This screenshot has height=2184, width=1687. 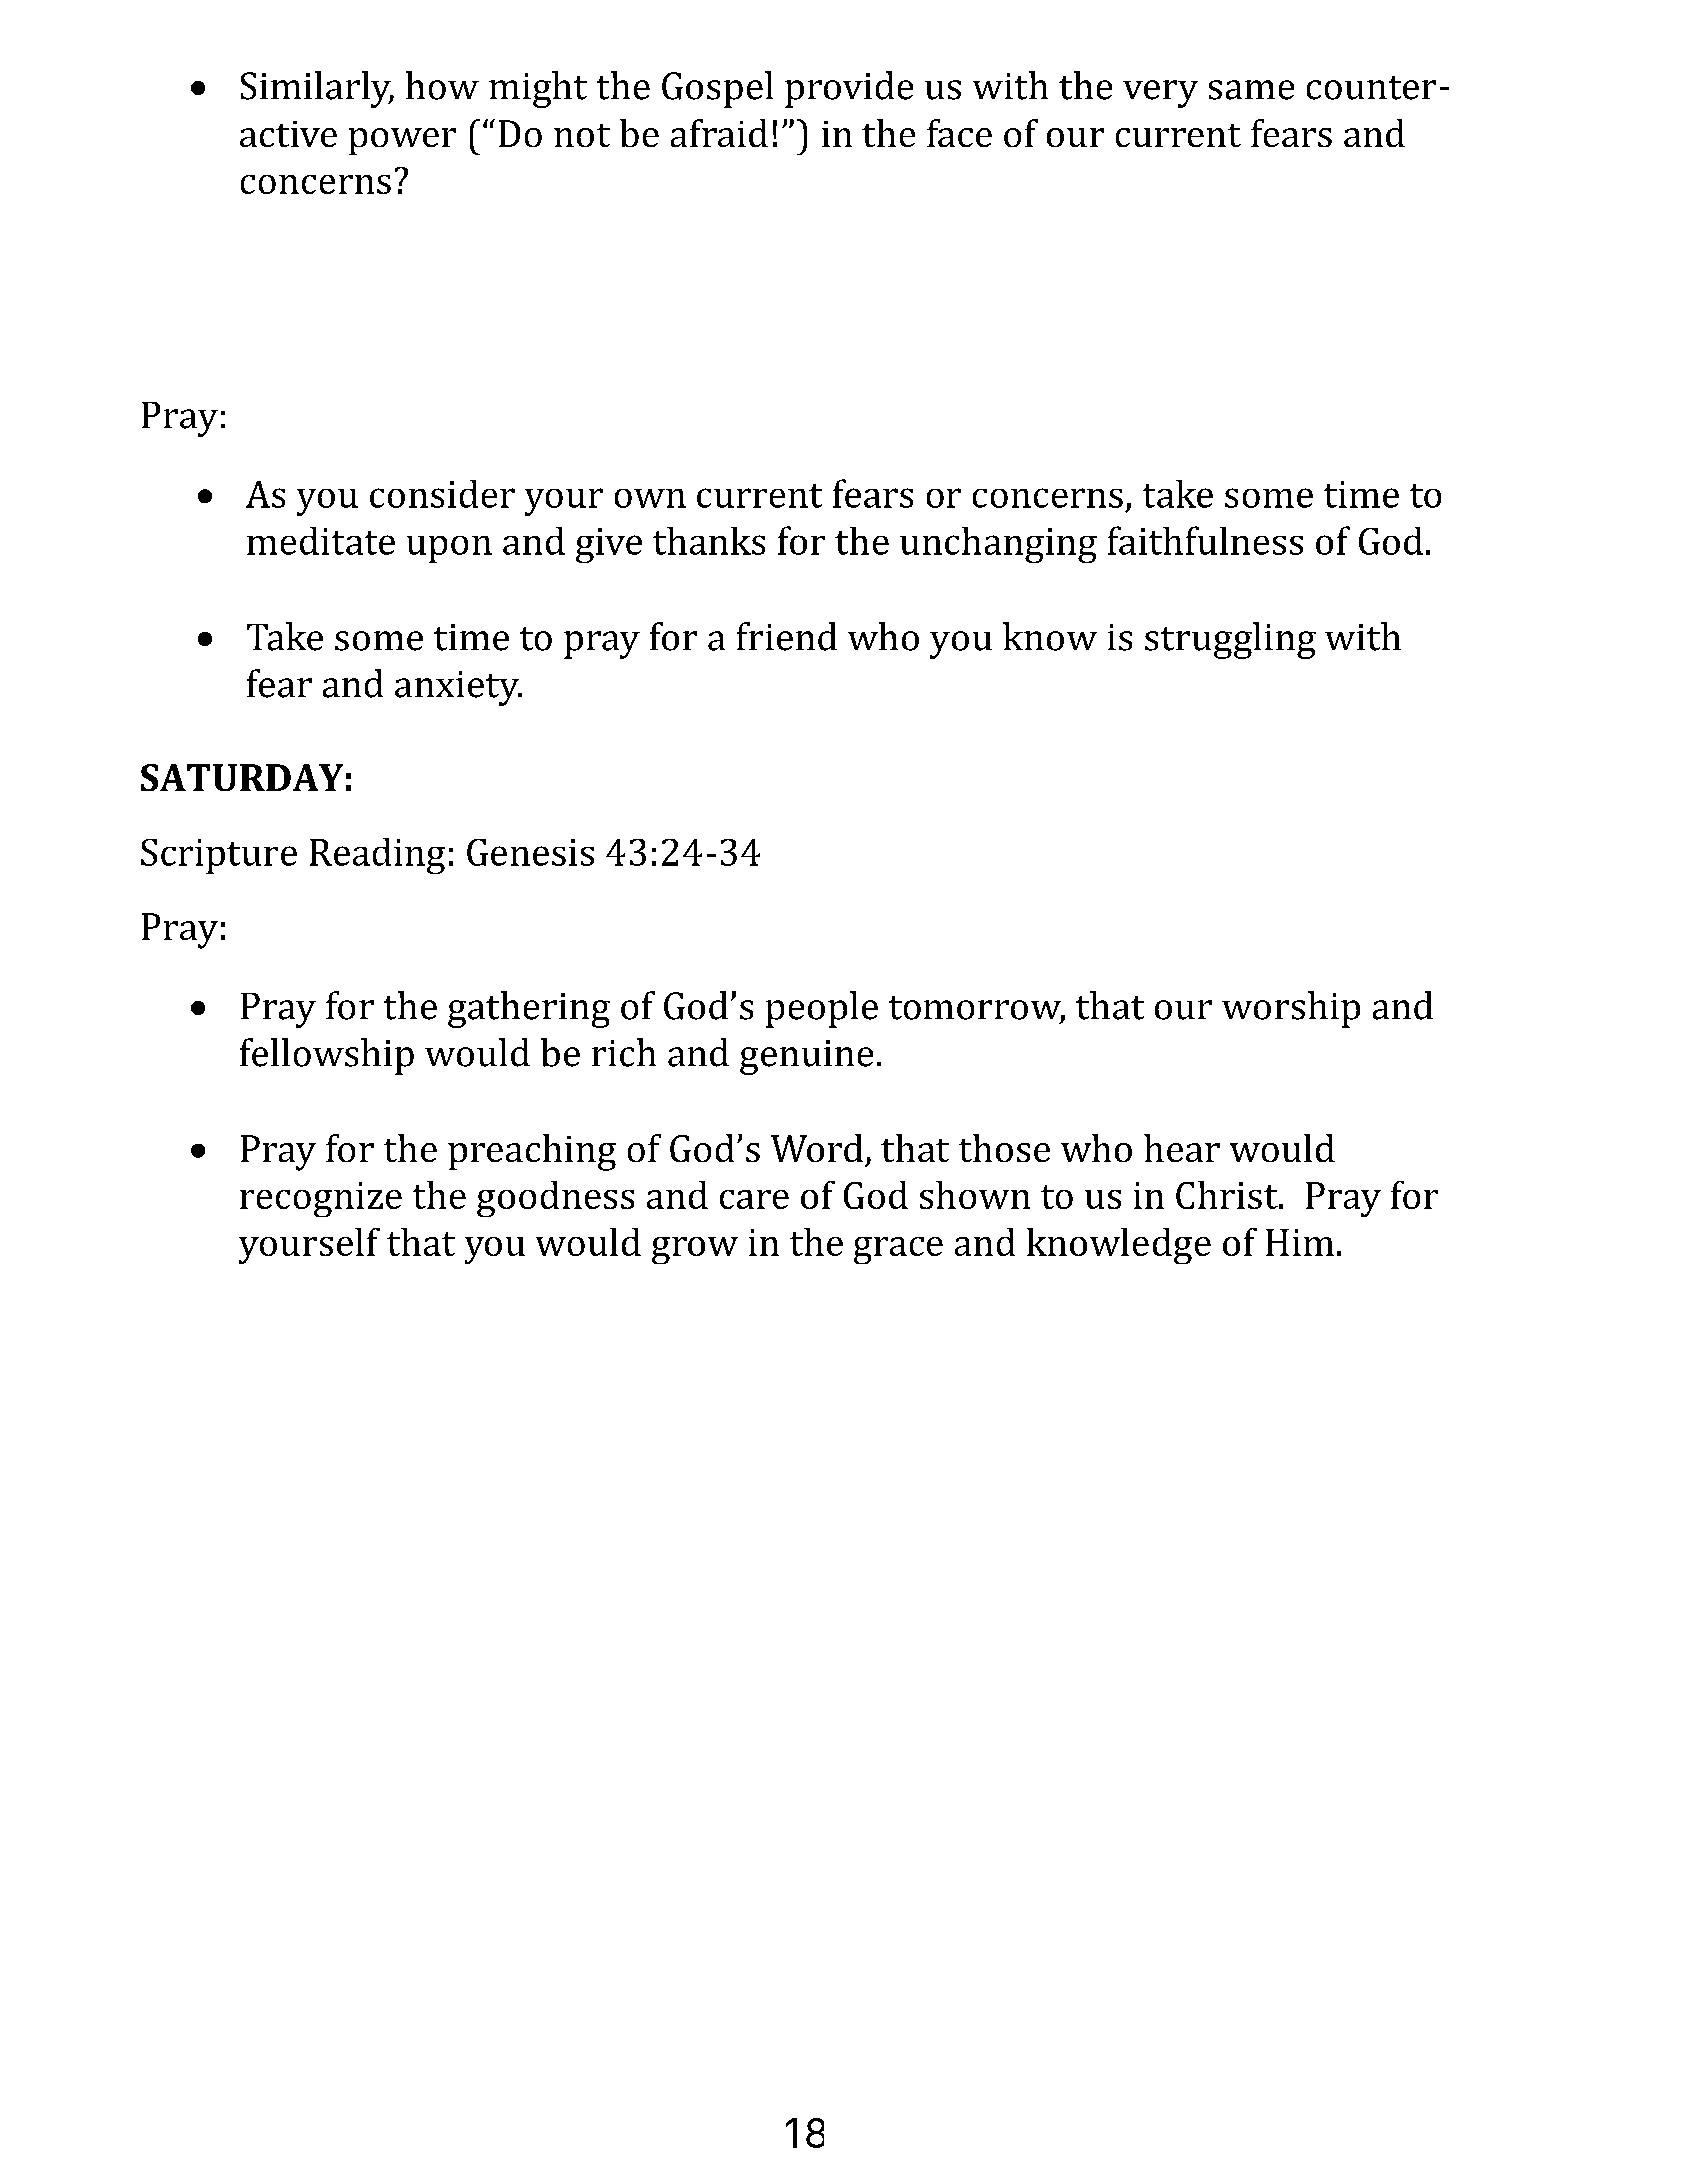 What do you see at coordinates (1230, 640) in the screenshot?
I see `struggling` at bounding box center [1230, 640].
